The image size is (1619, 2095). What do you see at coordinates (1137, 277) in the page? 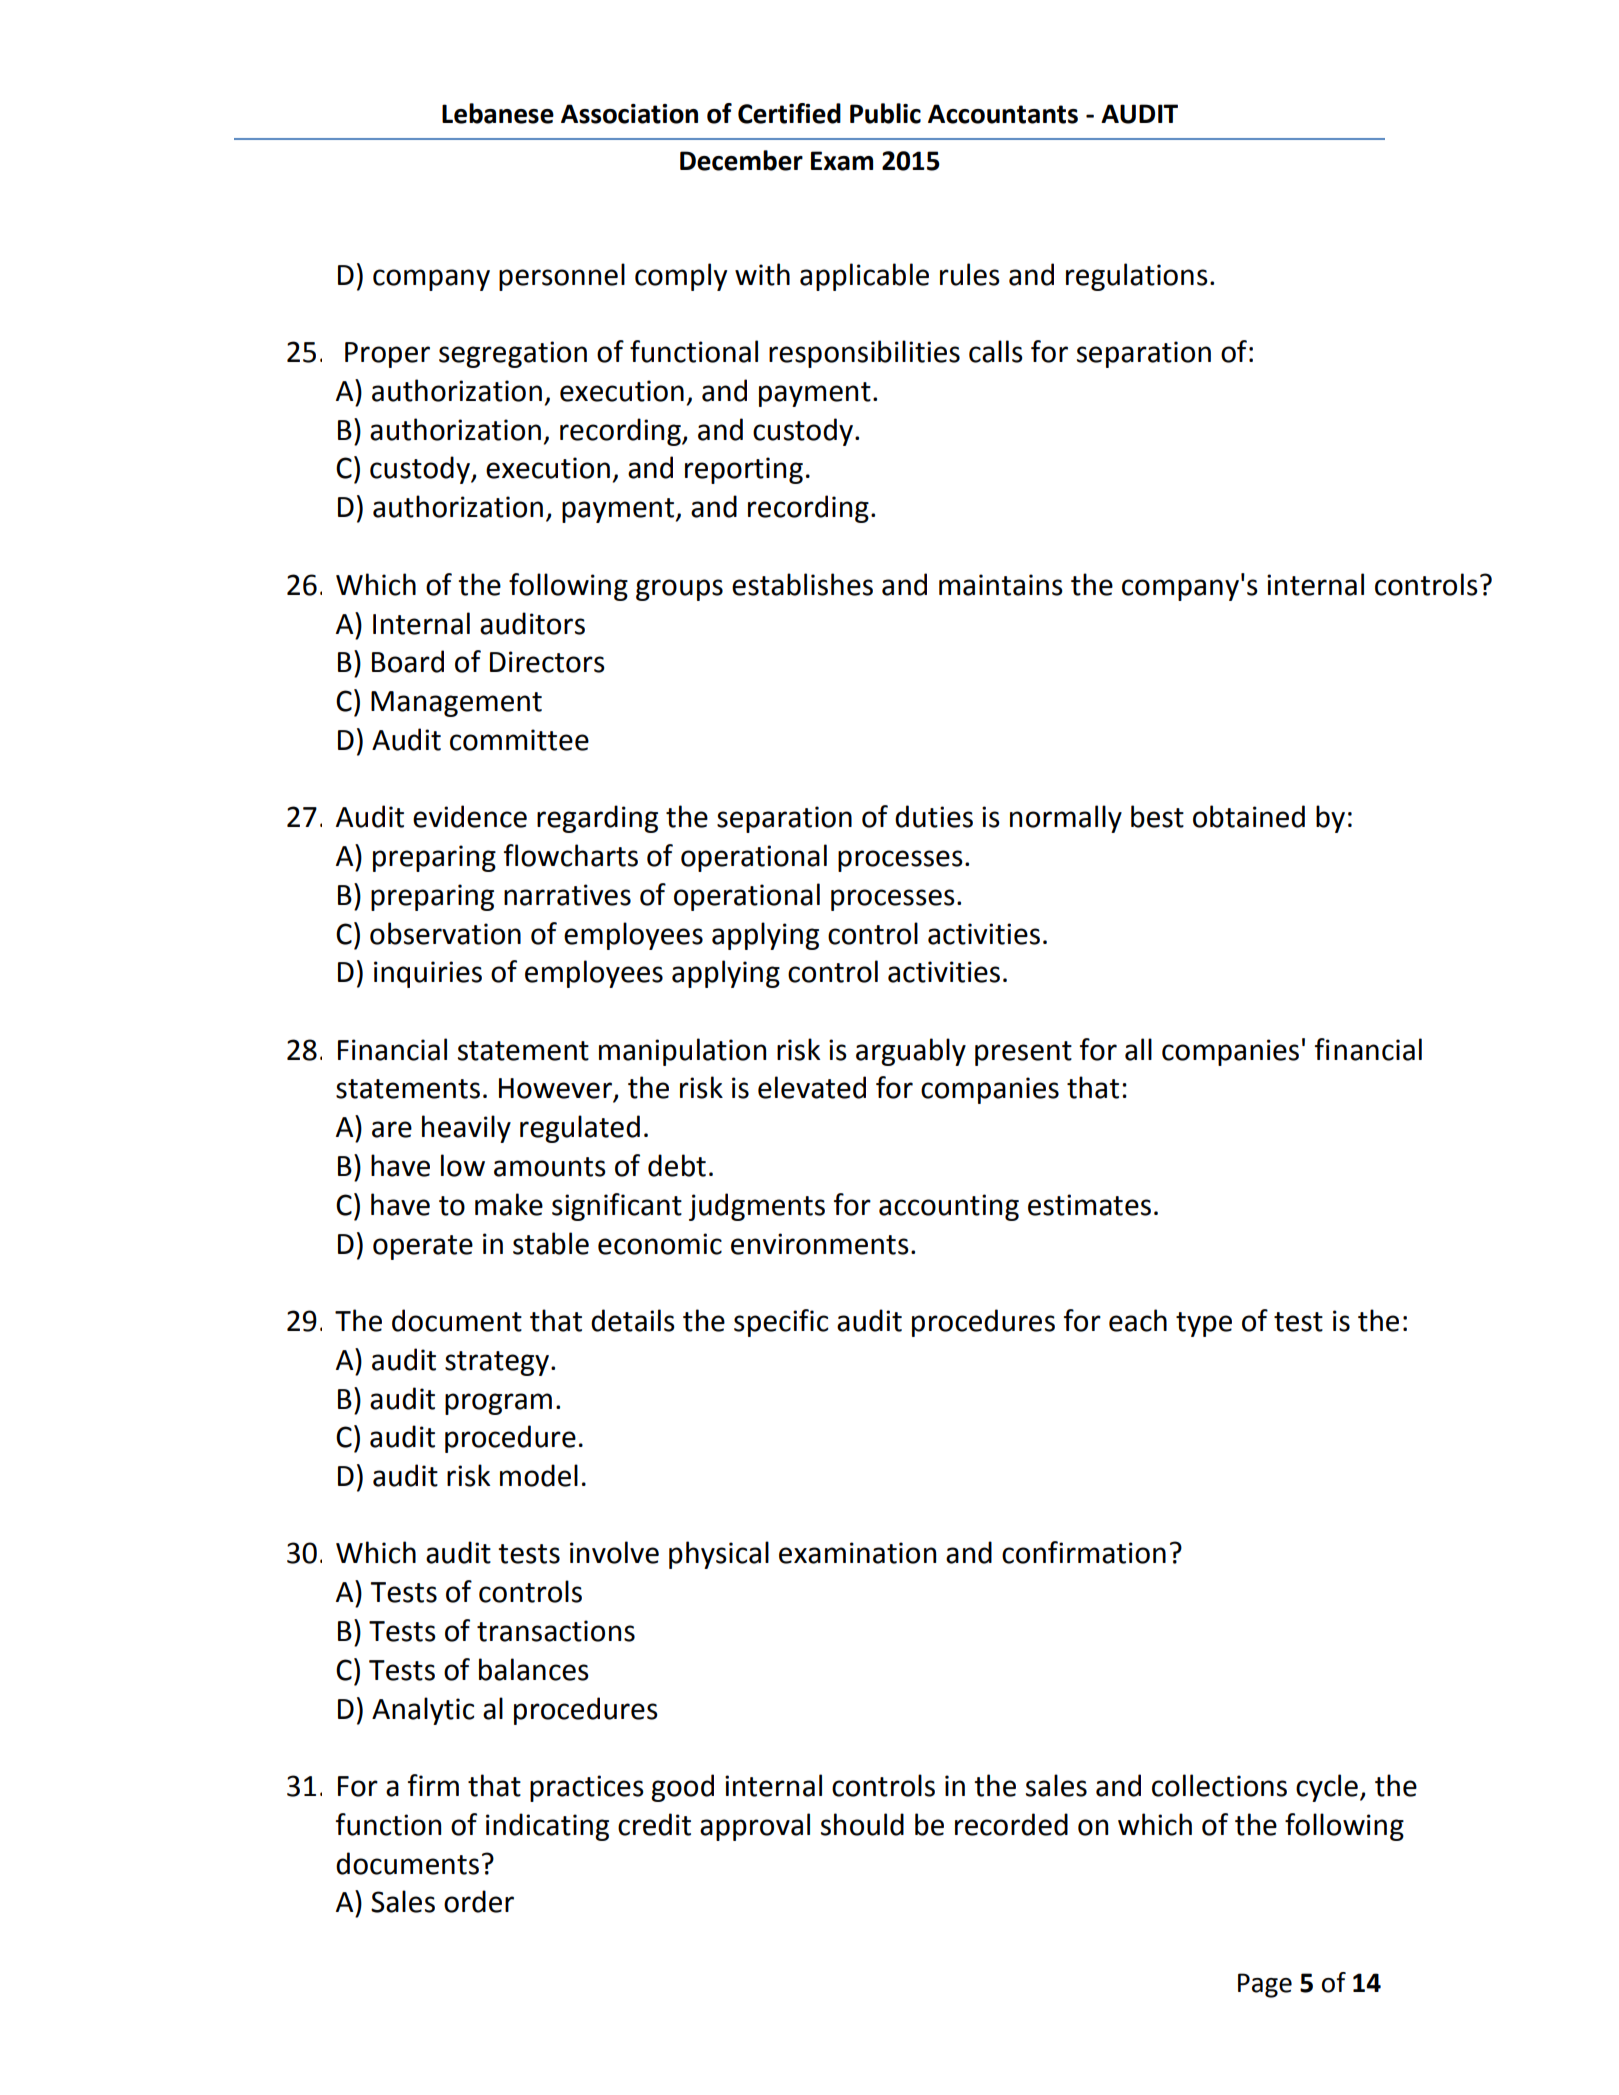
I see `regulations` at bounding box center [1137, 277].
